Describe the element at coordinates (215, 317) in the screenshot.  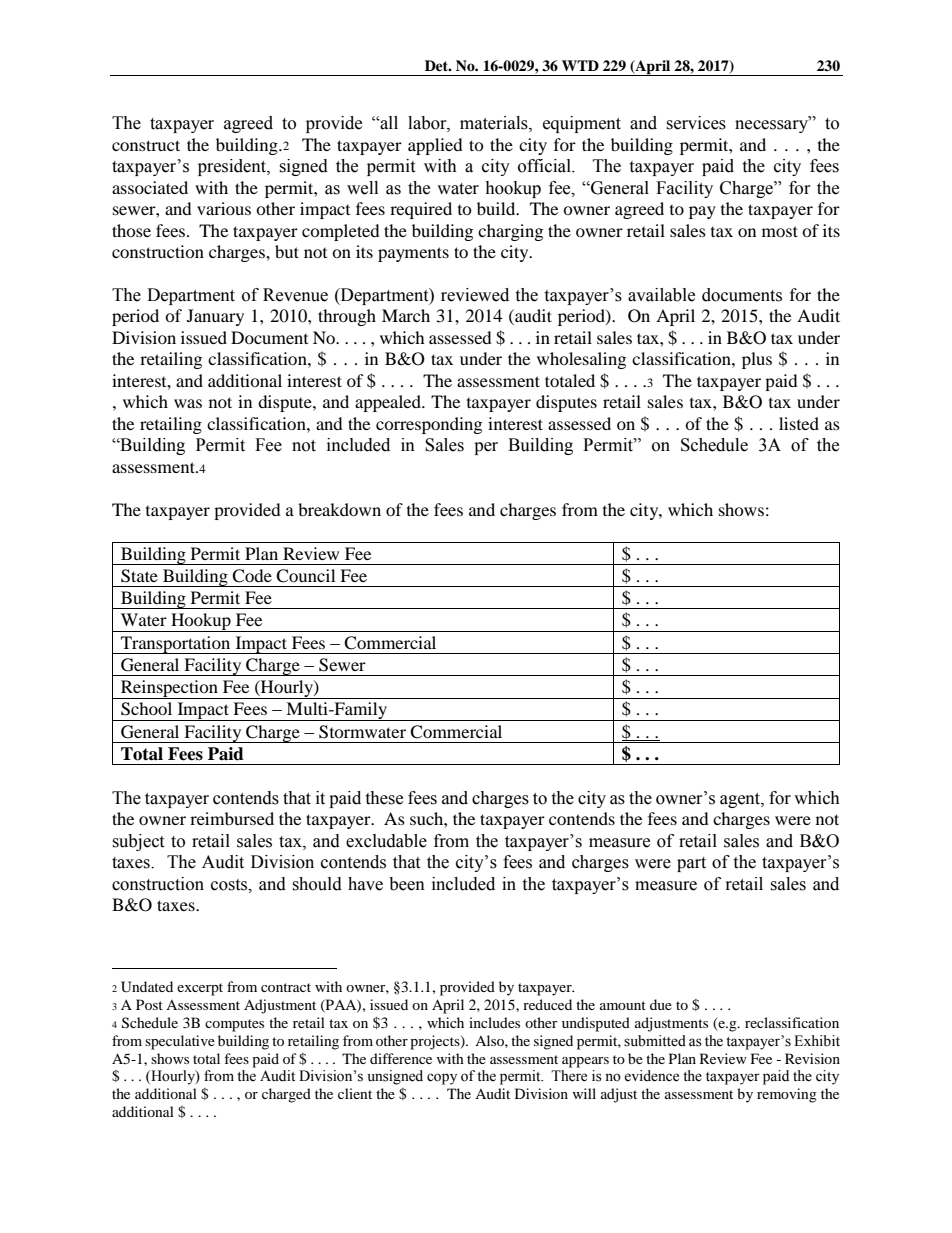
I see `January` at that location.
